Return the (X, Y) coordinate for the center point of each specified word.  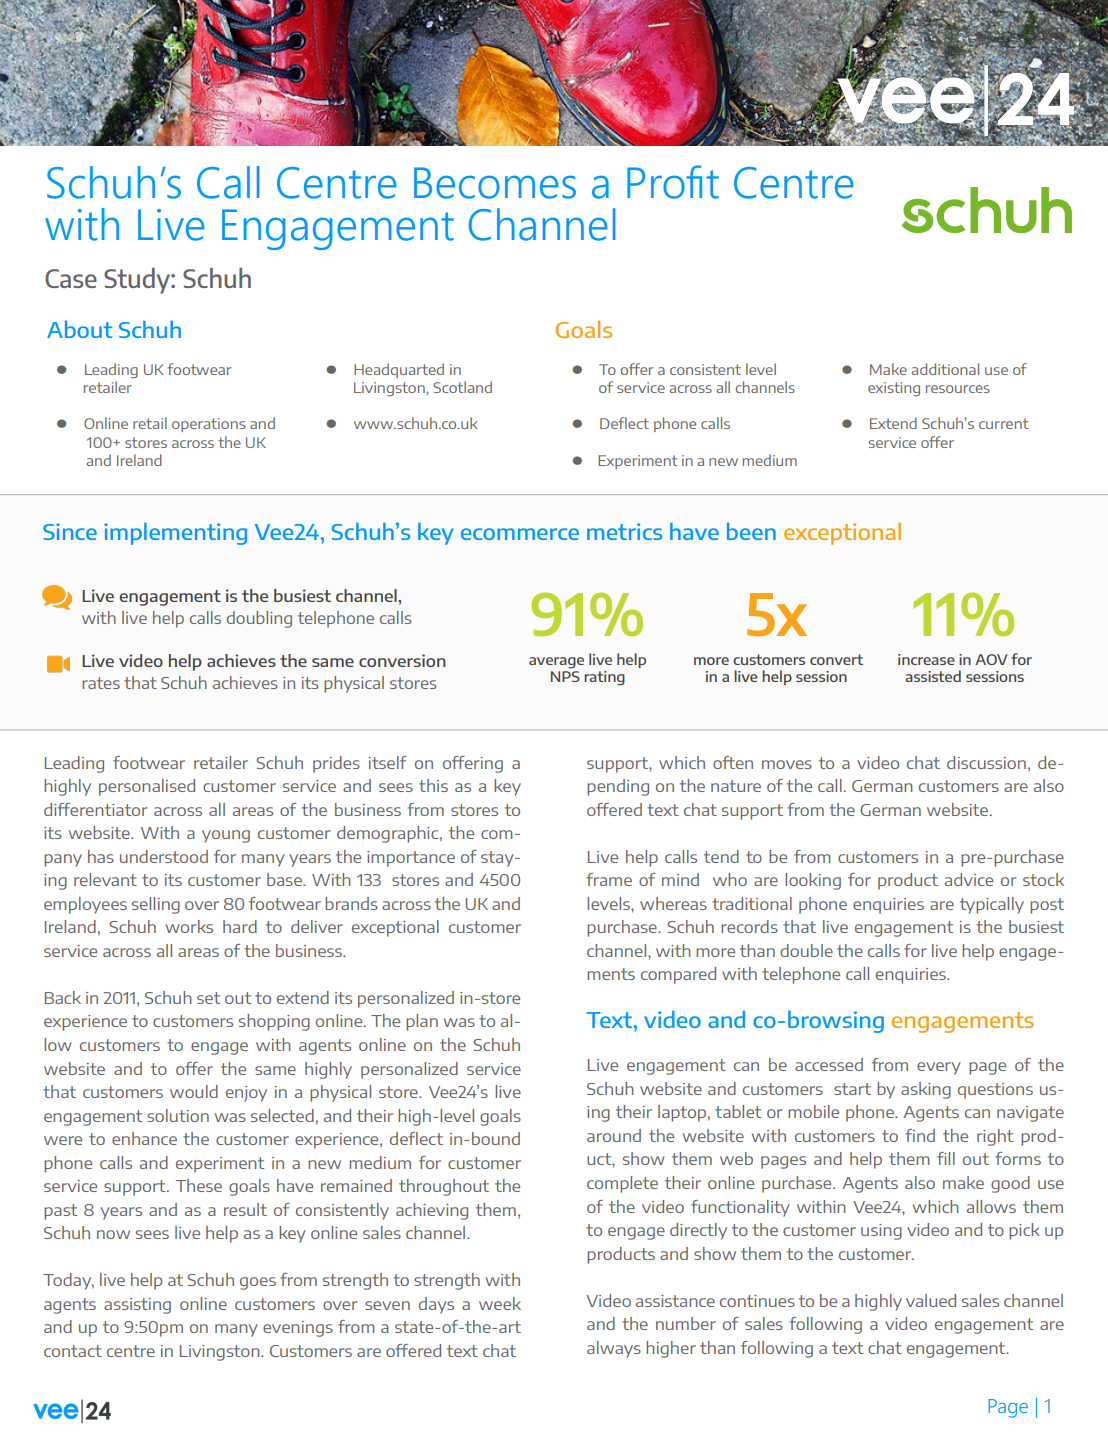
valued (931, 1300)
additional (945, 369)
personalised (147, 787)
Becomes (495, 183)
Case (71, 278)
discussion (986, 762)
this (433, 785)
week (500, 1303)
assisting (137, 1306)
